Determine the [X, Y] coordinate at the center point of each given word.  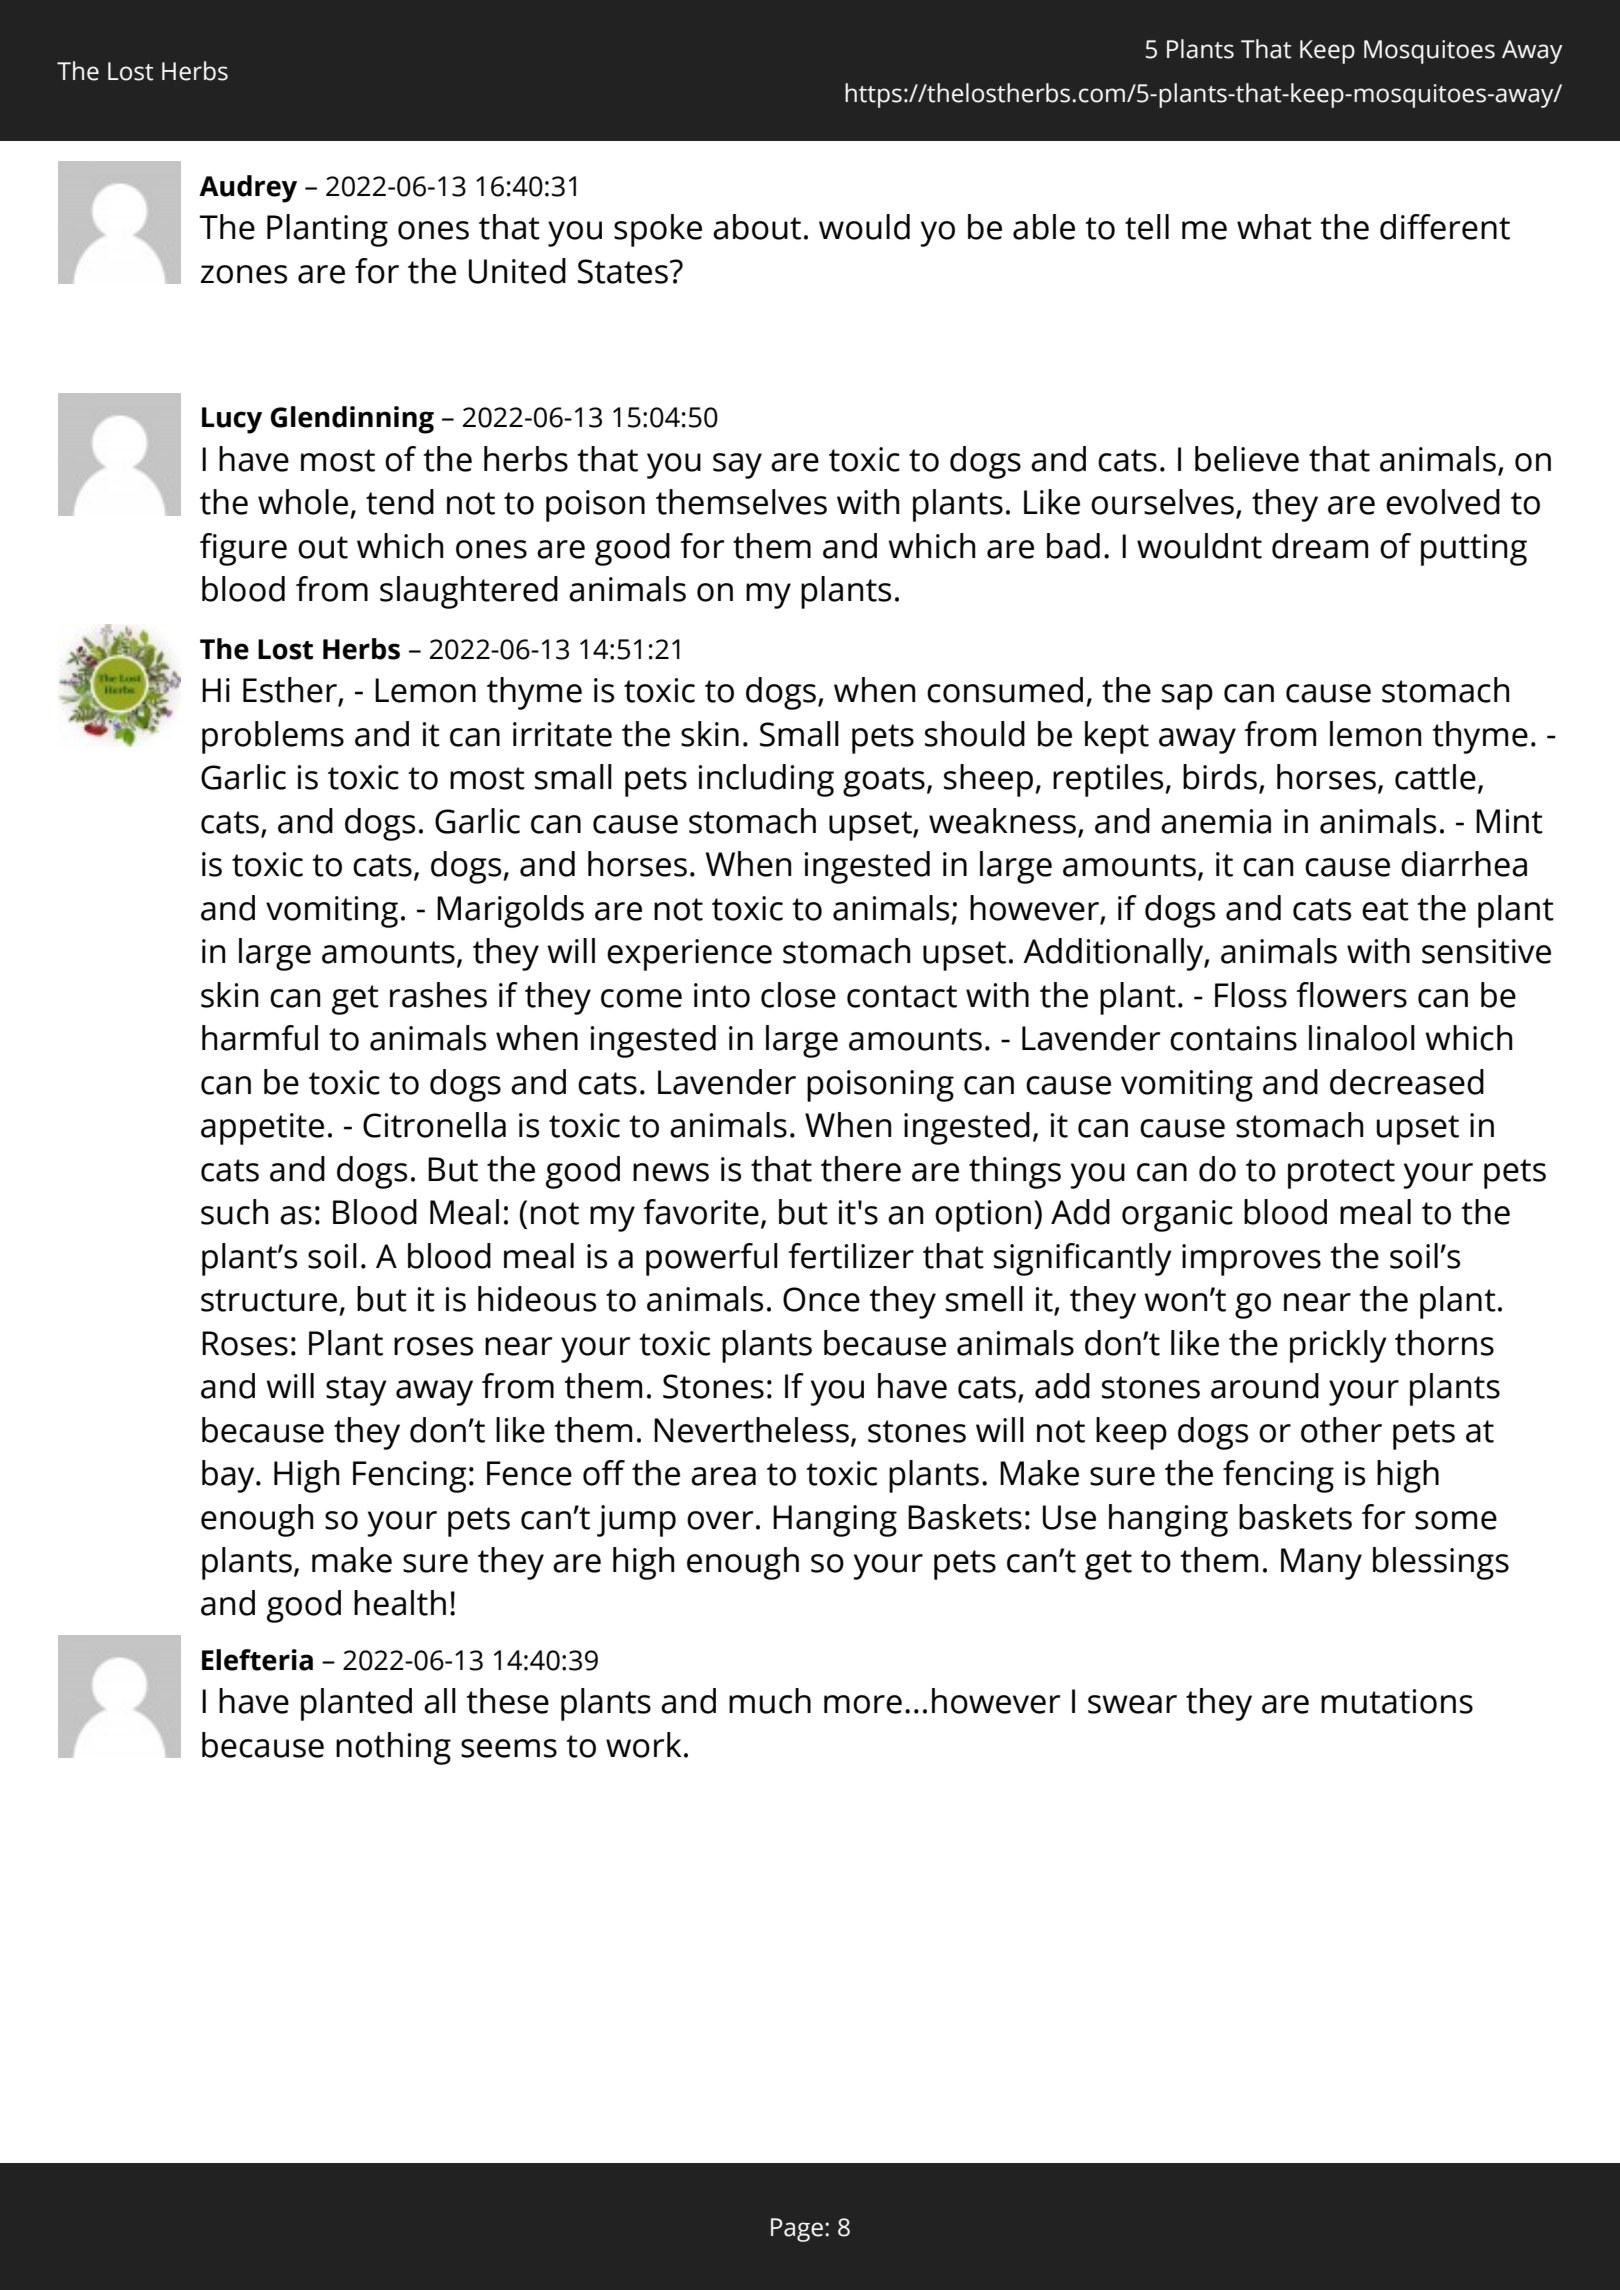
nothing [393, 1748]
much [770, 1701]
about [757, 227]
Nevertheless [751, 1430]
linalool [1362, 1038]
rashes [438, 995]
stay [356, 1391]
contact [902, 996]
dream [1320, 546]
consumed [1005, 690]
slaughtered [469, 592]
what [1274, 227]
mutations [1397, 1701]
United [517, 271]
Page [797, 2230]
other [1341, 1430]
